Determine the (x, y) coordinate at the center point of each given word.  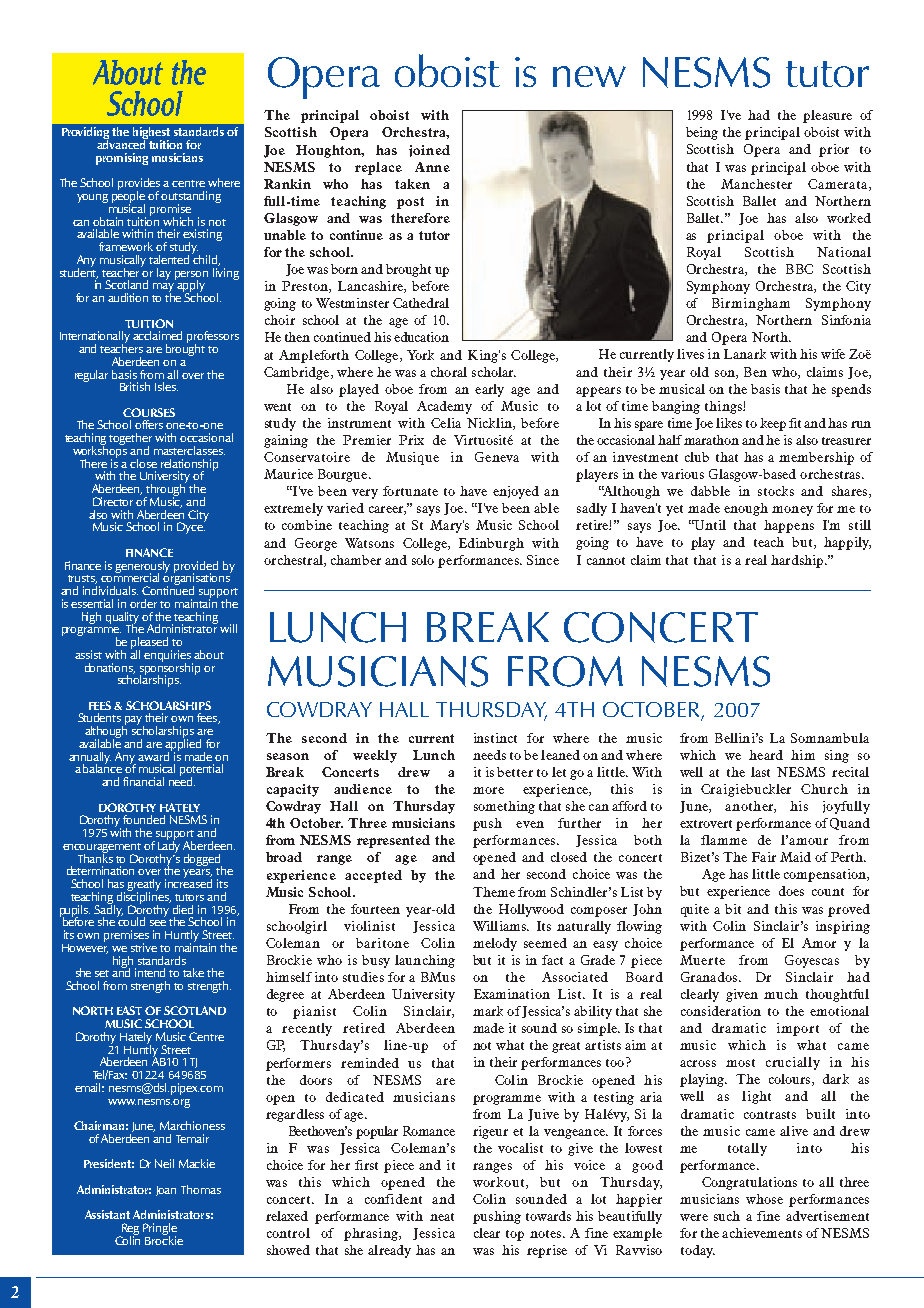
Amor (819, 943)
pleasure (827, 116)
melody (495, 944)
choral (449, 372)
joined (429, 151)
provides (139, 185)
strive (144, 947)
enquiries (168, 657)
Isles (166, 386)
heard (766, 755)
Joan (166, 1191)
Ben (755, 372)
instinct (495, 738)
